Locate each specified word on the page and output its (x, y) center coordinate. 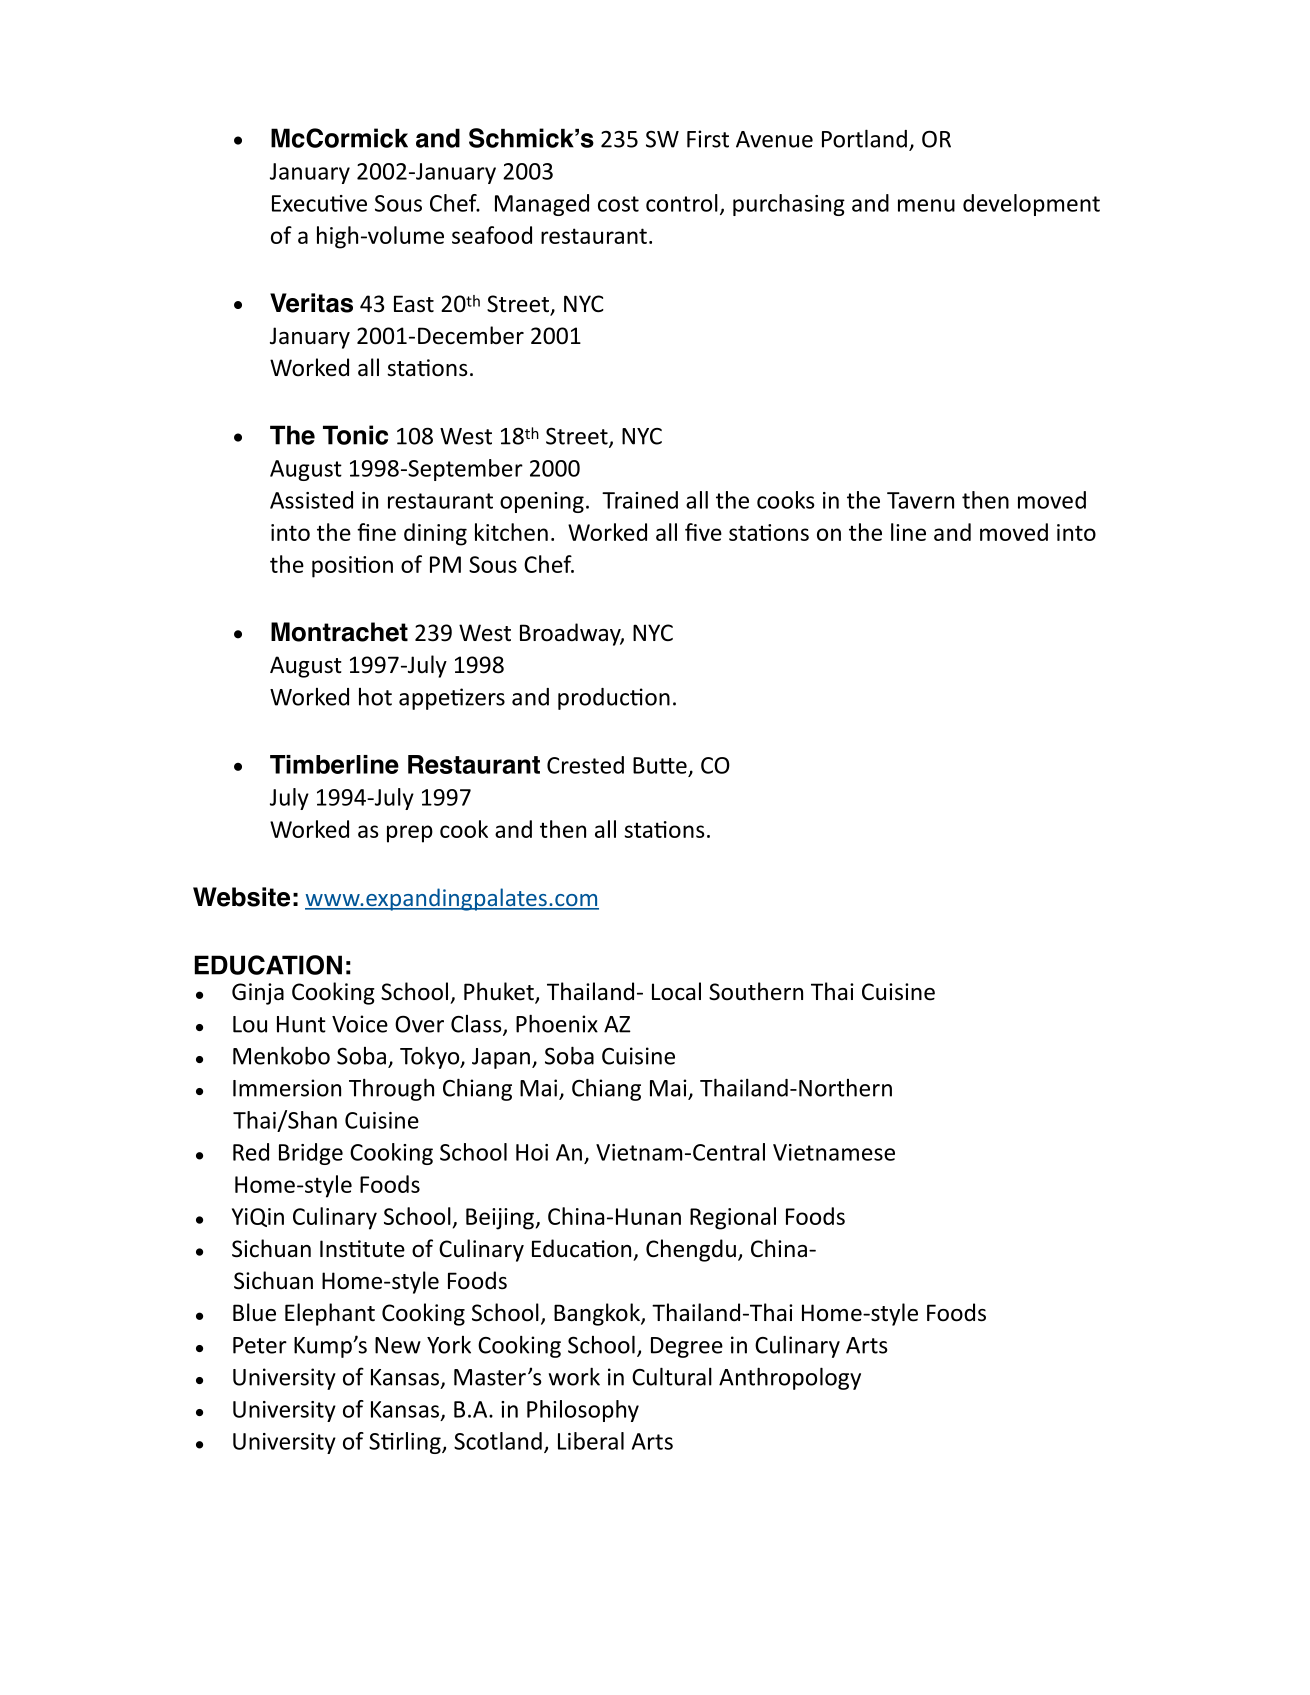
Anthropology (790, 1378)
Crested (585, 765)
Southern (756, 991)
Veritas (311, 303)
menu (926, 205)
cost (618, 204)
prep (410, 834)
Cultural (672, 1376)
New (398, 1345)
